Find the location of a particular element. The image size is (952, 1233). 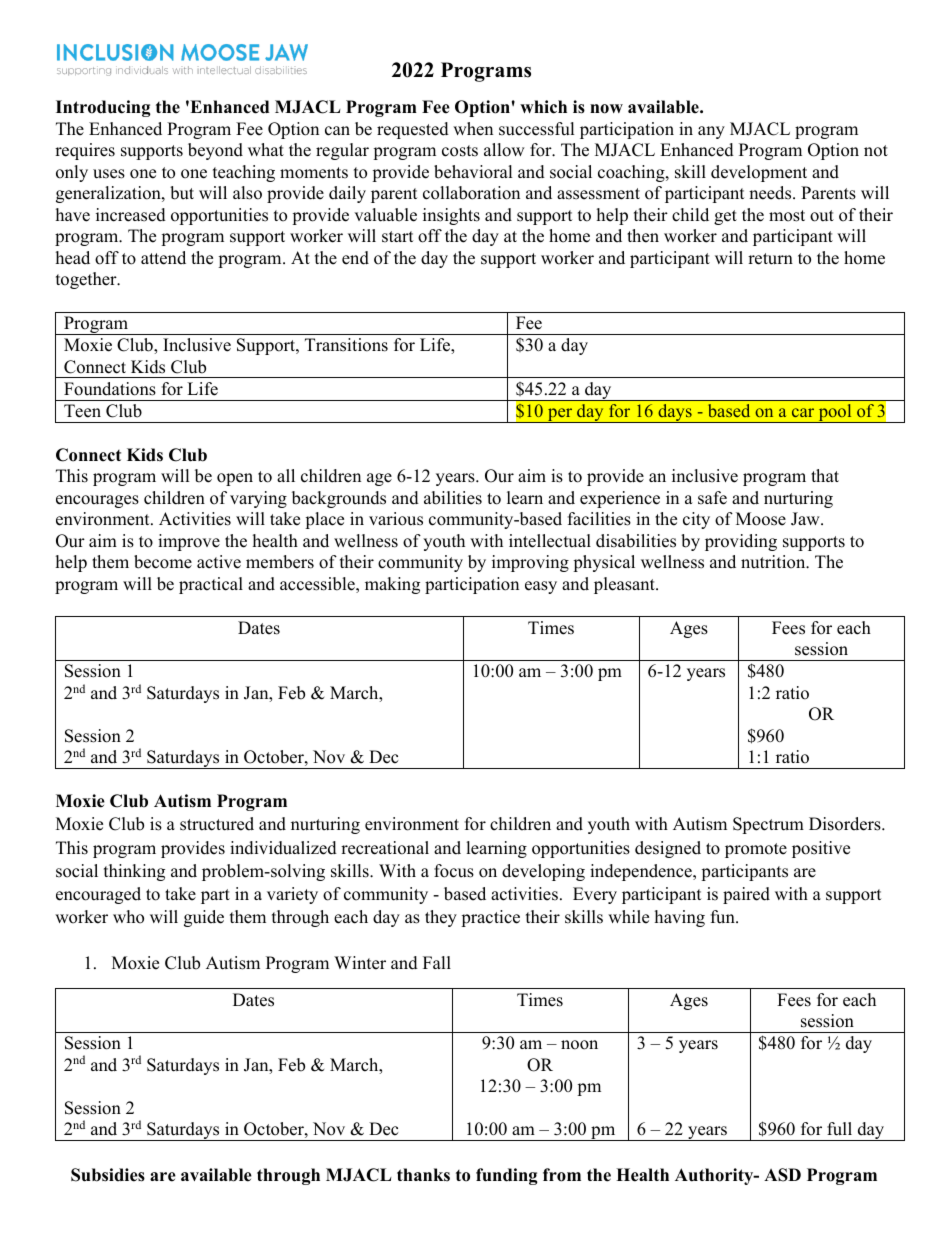

easy is located at coordinates (541, 587).
